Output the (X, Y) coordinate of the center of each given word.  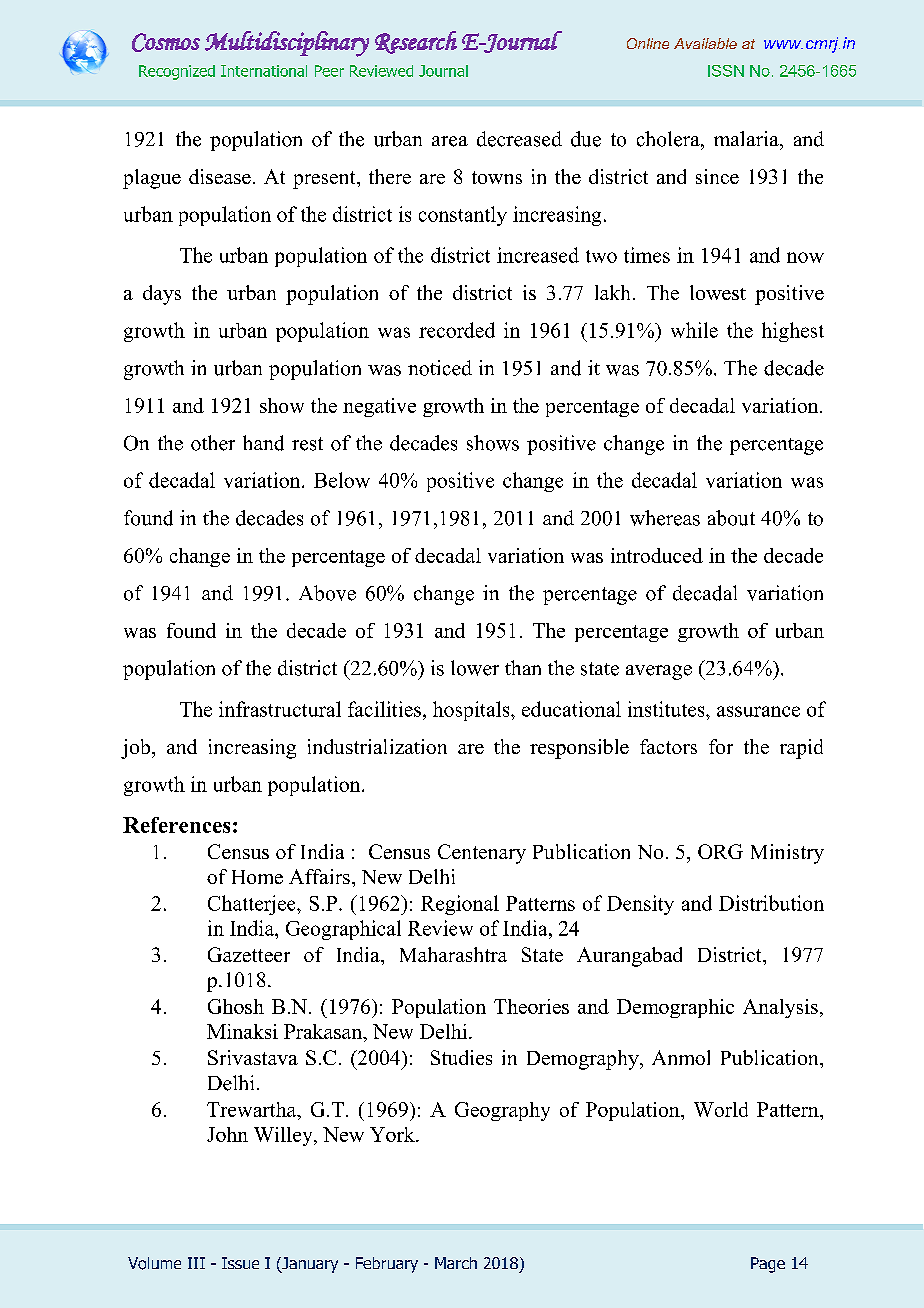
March (456, 1263)
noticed (440, 368)
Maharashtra (453, 954)
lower (475, 668)
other (213, 443)
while (694, 330)
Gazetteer (249, 954)
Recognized (177, 72)
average (659, 672)
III (196, 1263)
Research (416, 42)
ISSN (726, 71)
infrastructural (280, 709)
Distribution (771, 903)
